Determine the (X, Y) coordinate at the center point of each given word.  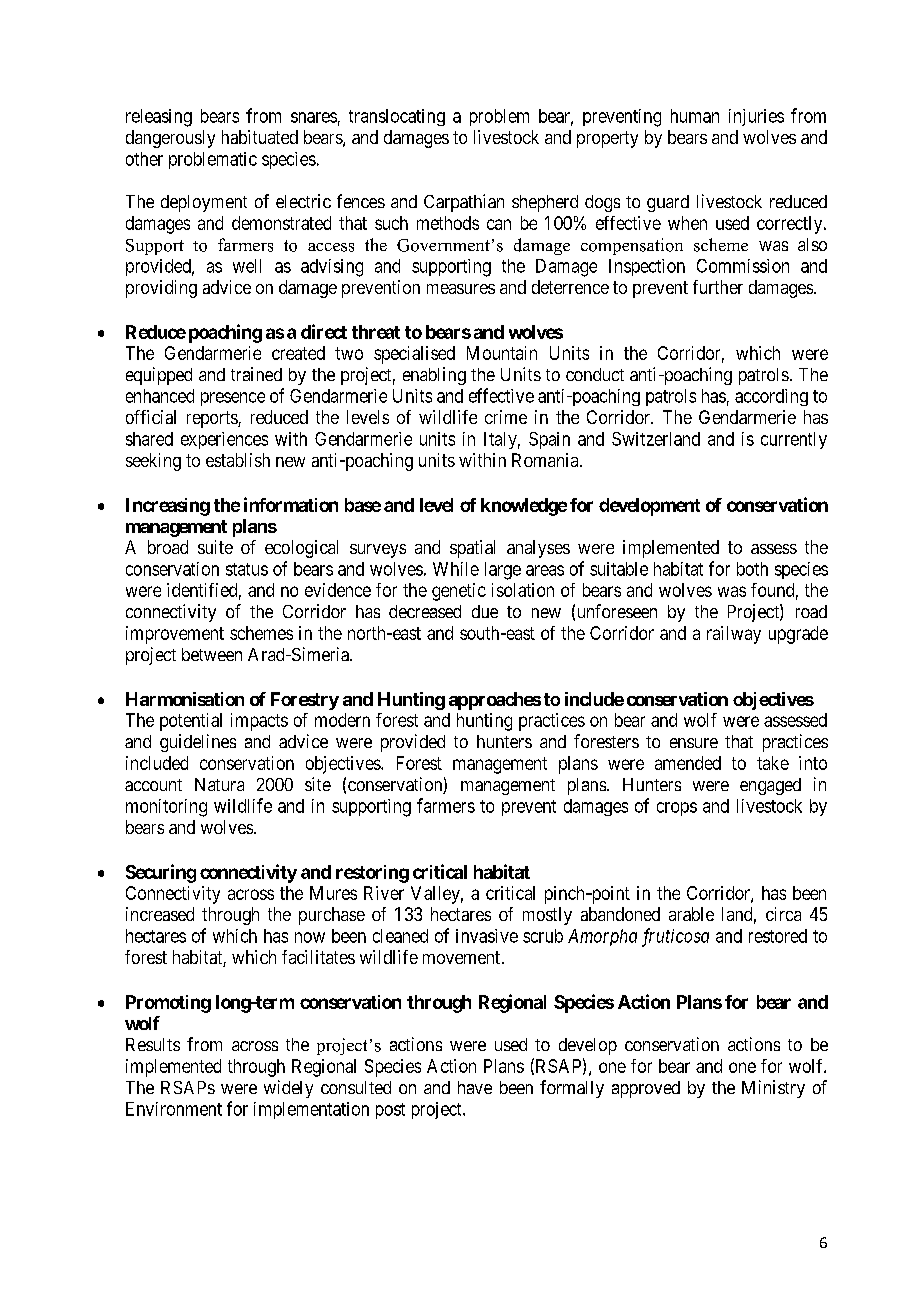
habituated (260, 137)
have (475, 1087)
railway (734, 635)
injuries (756, 117)
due (485, 611)
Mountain (502, 353)
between (212, 654)
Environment (174, 1109)
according (771, 397)
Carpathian (464, 203)
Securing (161, 873)
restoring (372, 874)
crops (677, 809)
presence (233, 399)
